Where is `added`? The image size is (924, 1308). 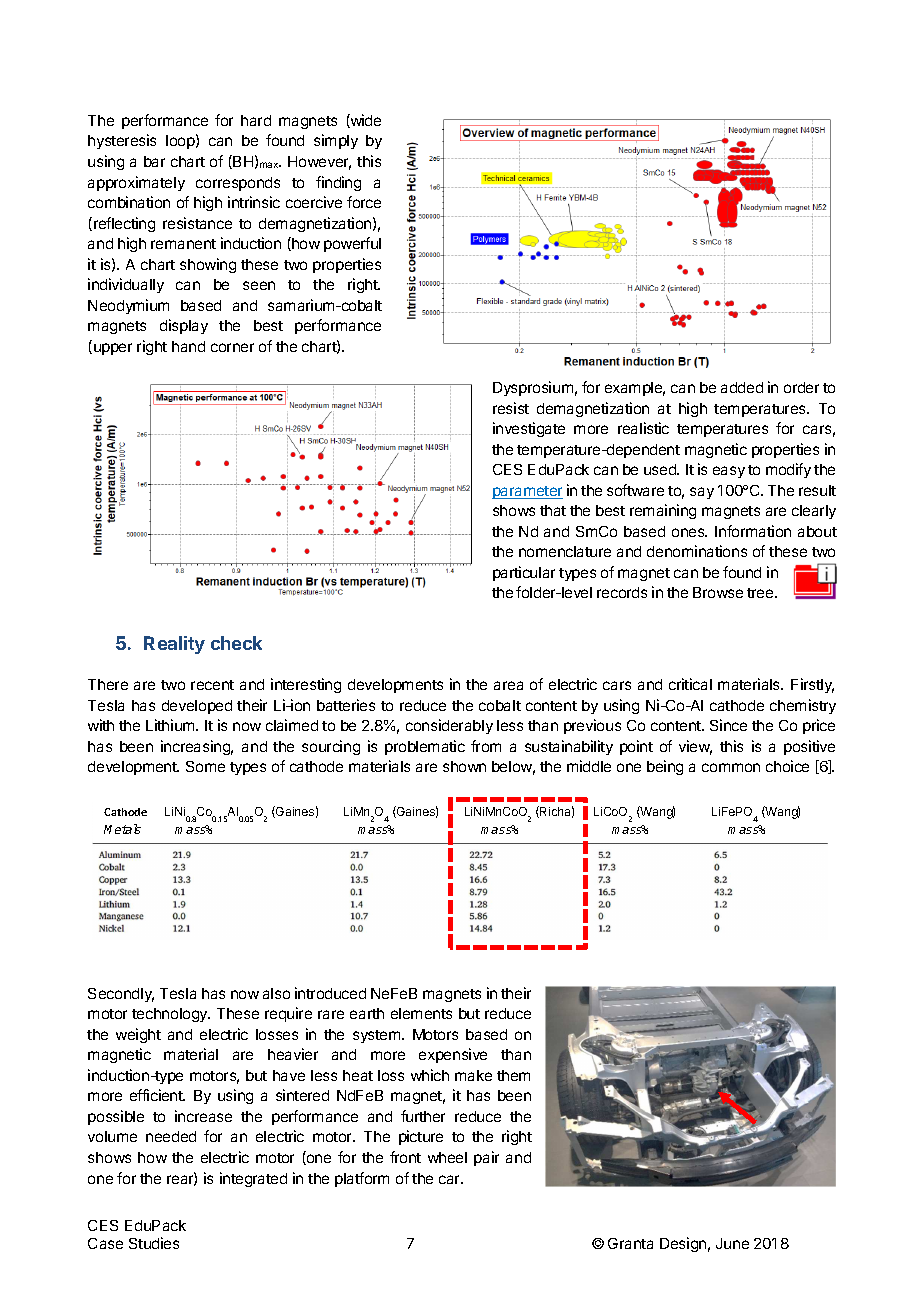 added is located at coordinates (742, 387).
